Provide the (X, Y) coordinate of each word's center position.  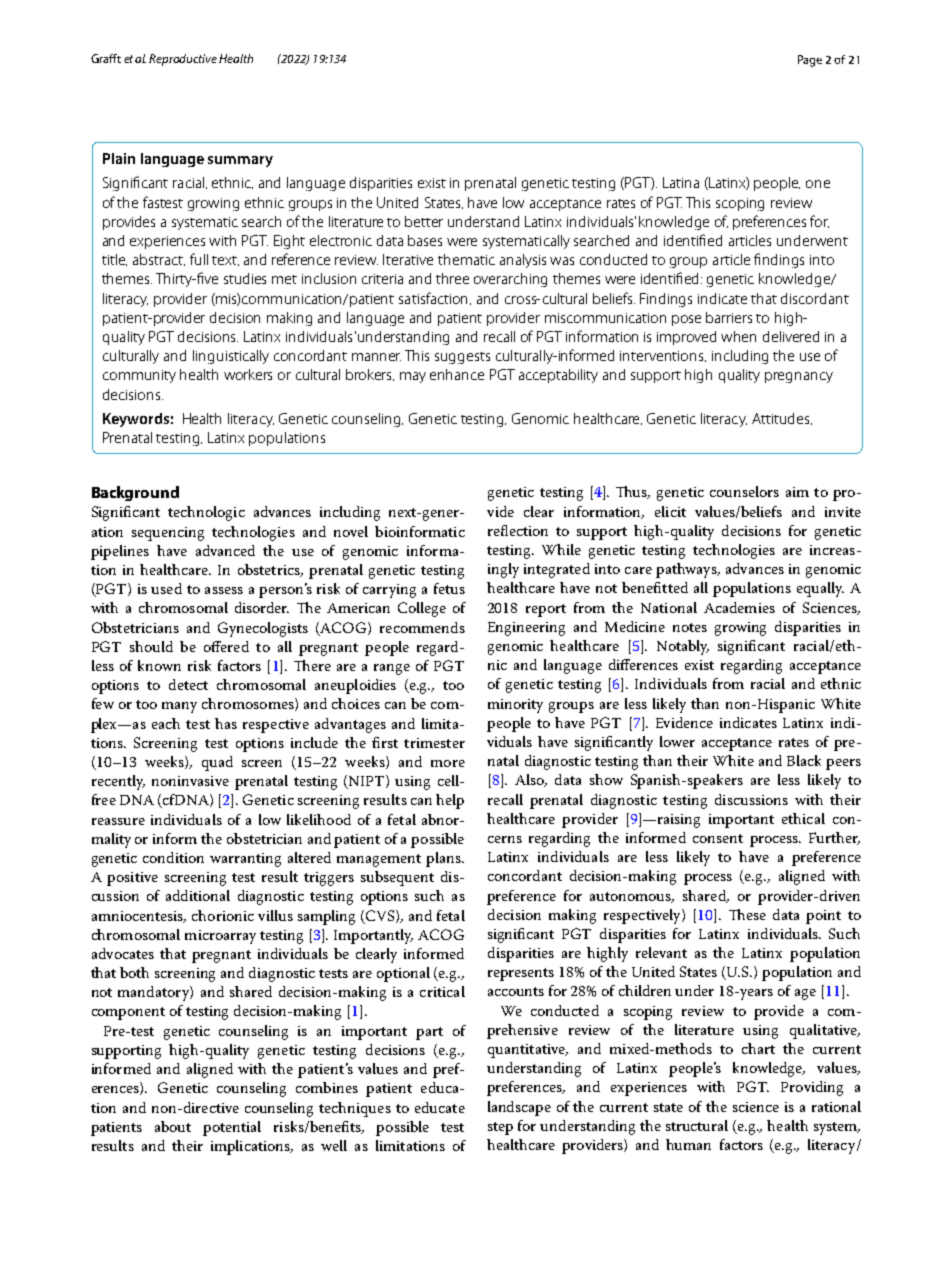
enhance (457, 374)
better (424, 221)
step (500, 1128)
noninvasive (190, 781)
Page (810, 61)
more (448, 763)
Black (804, 760)
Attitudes (782, 419)
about (173, 1126)
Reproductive (183, 60)
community (139, 376)
